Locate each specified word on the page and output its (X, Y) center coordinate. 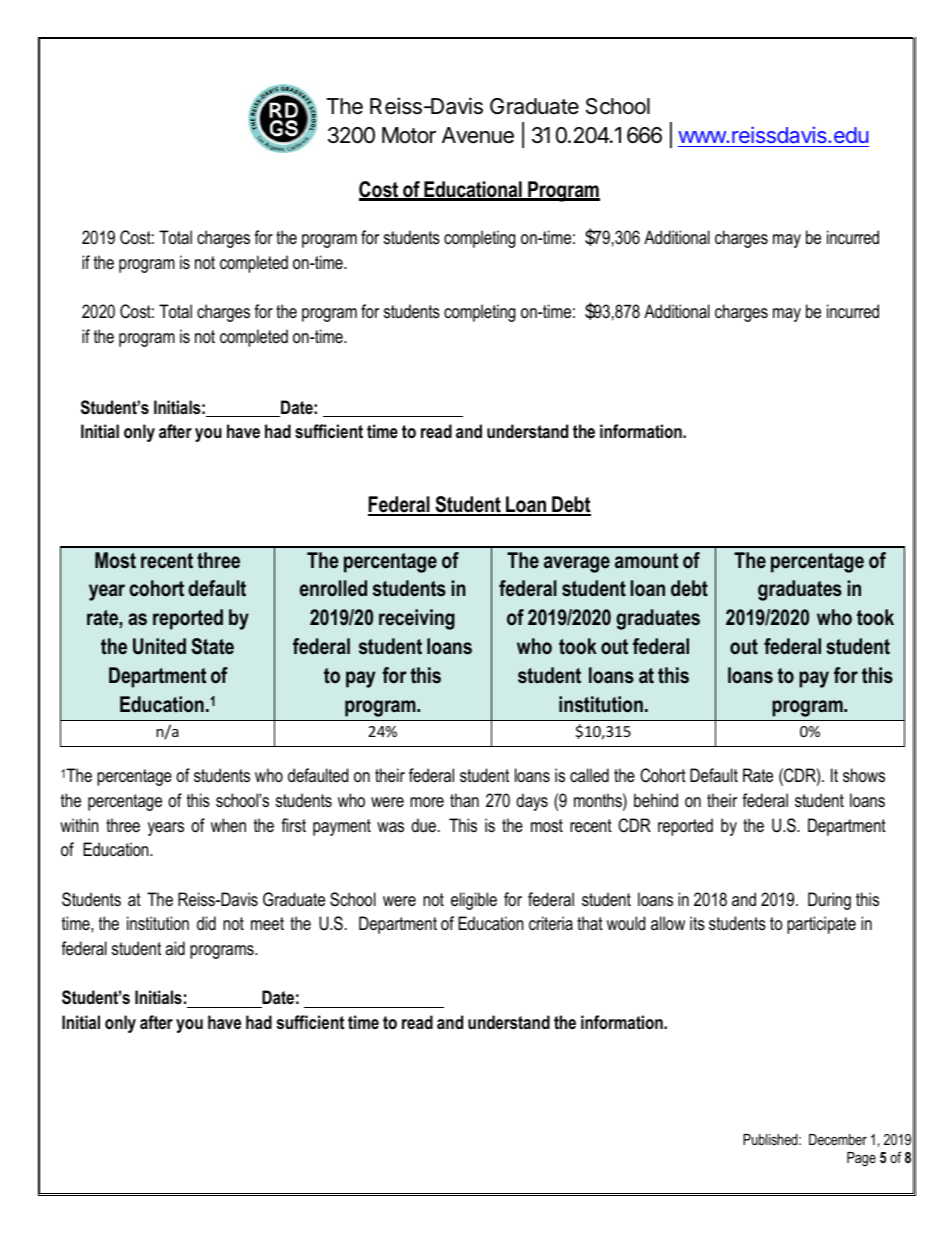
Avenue (478, 135)
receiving (417, 619)
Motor (409, 135)
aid (175, 948)
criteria (551, 923)
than (464, 800)
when (228, 825)
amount (646, 561)
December (838, 1139)
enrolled (333, 588)
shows (864, 775)
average (577, 564)
